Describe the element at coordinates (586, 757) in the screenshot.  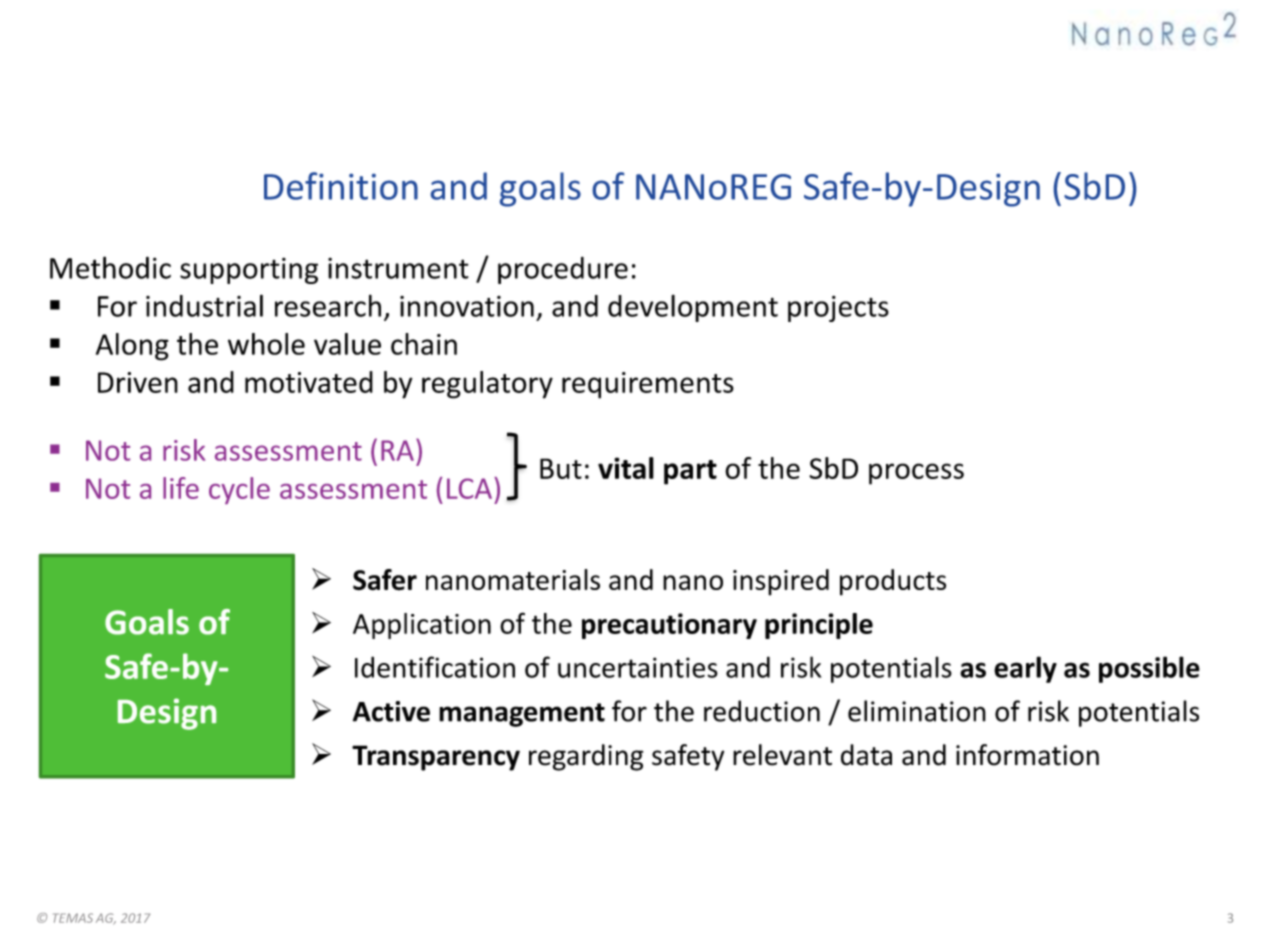
I see `regarding` at that location.
